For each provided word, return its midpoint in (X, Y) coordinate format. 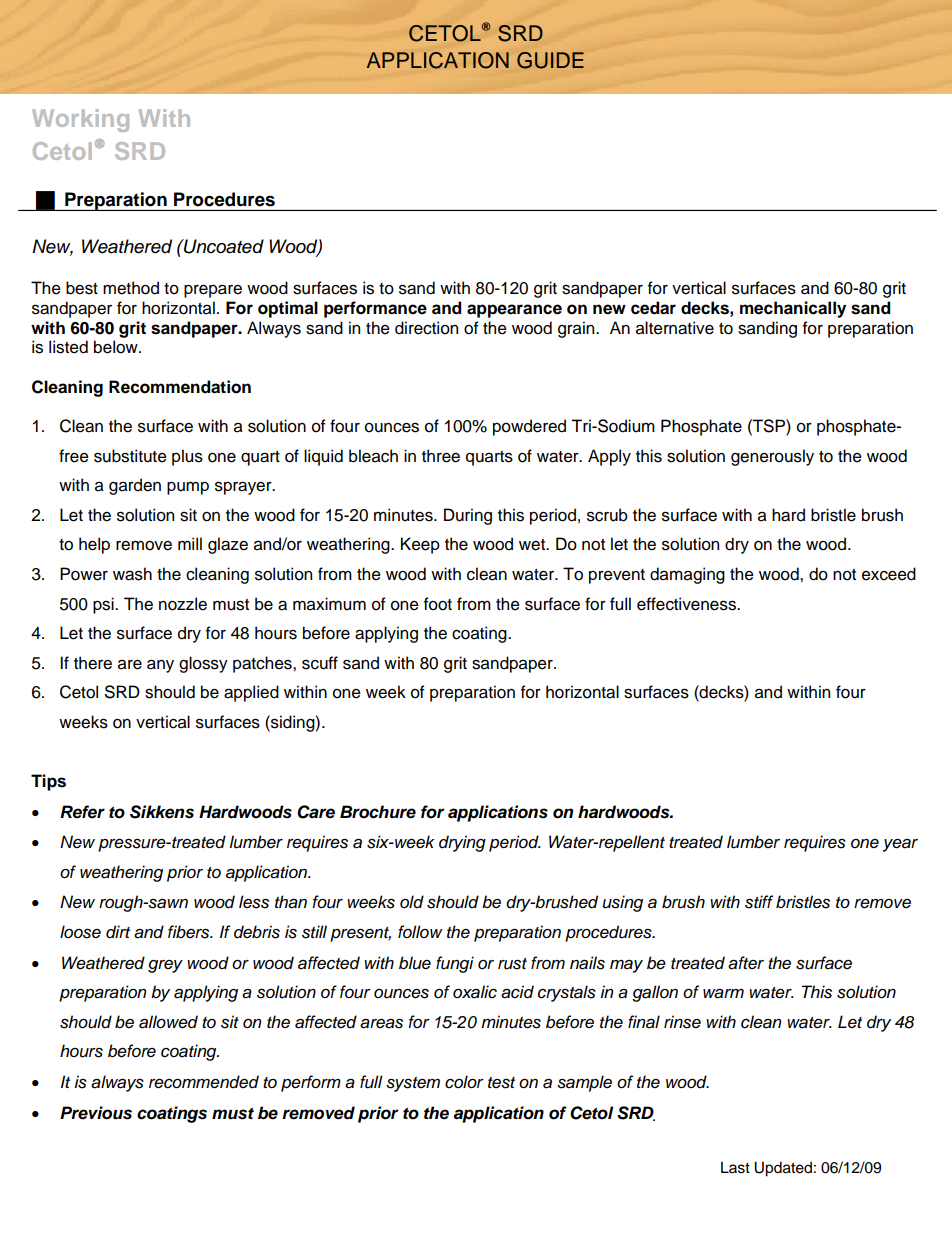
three (441, 456)
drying (462, 843)
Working (80, 120)
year (900, 845)
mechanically (793, 309)
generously (772, 457)
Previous (96, 1113)
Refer (82, 812)
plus (187, 457)
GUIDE (550, 60)
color (464, 1082)
